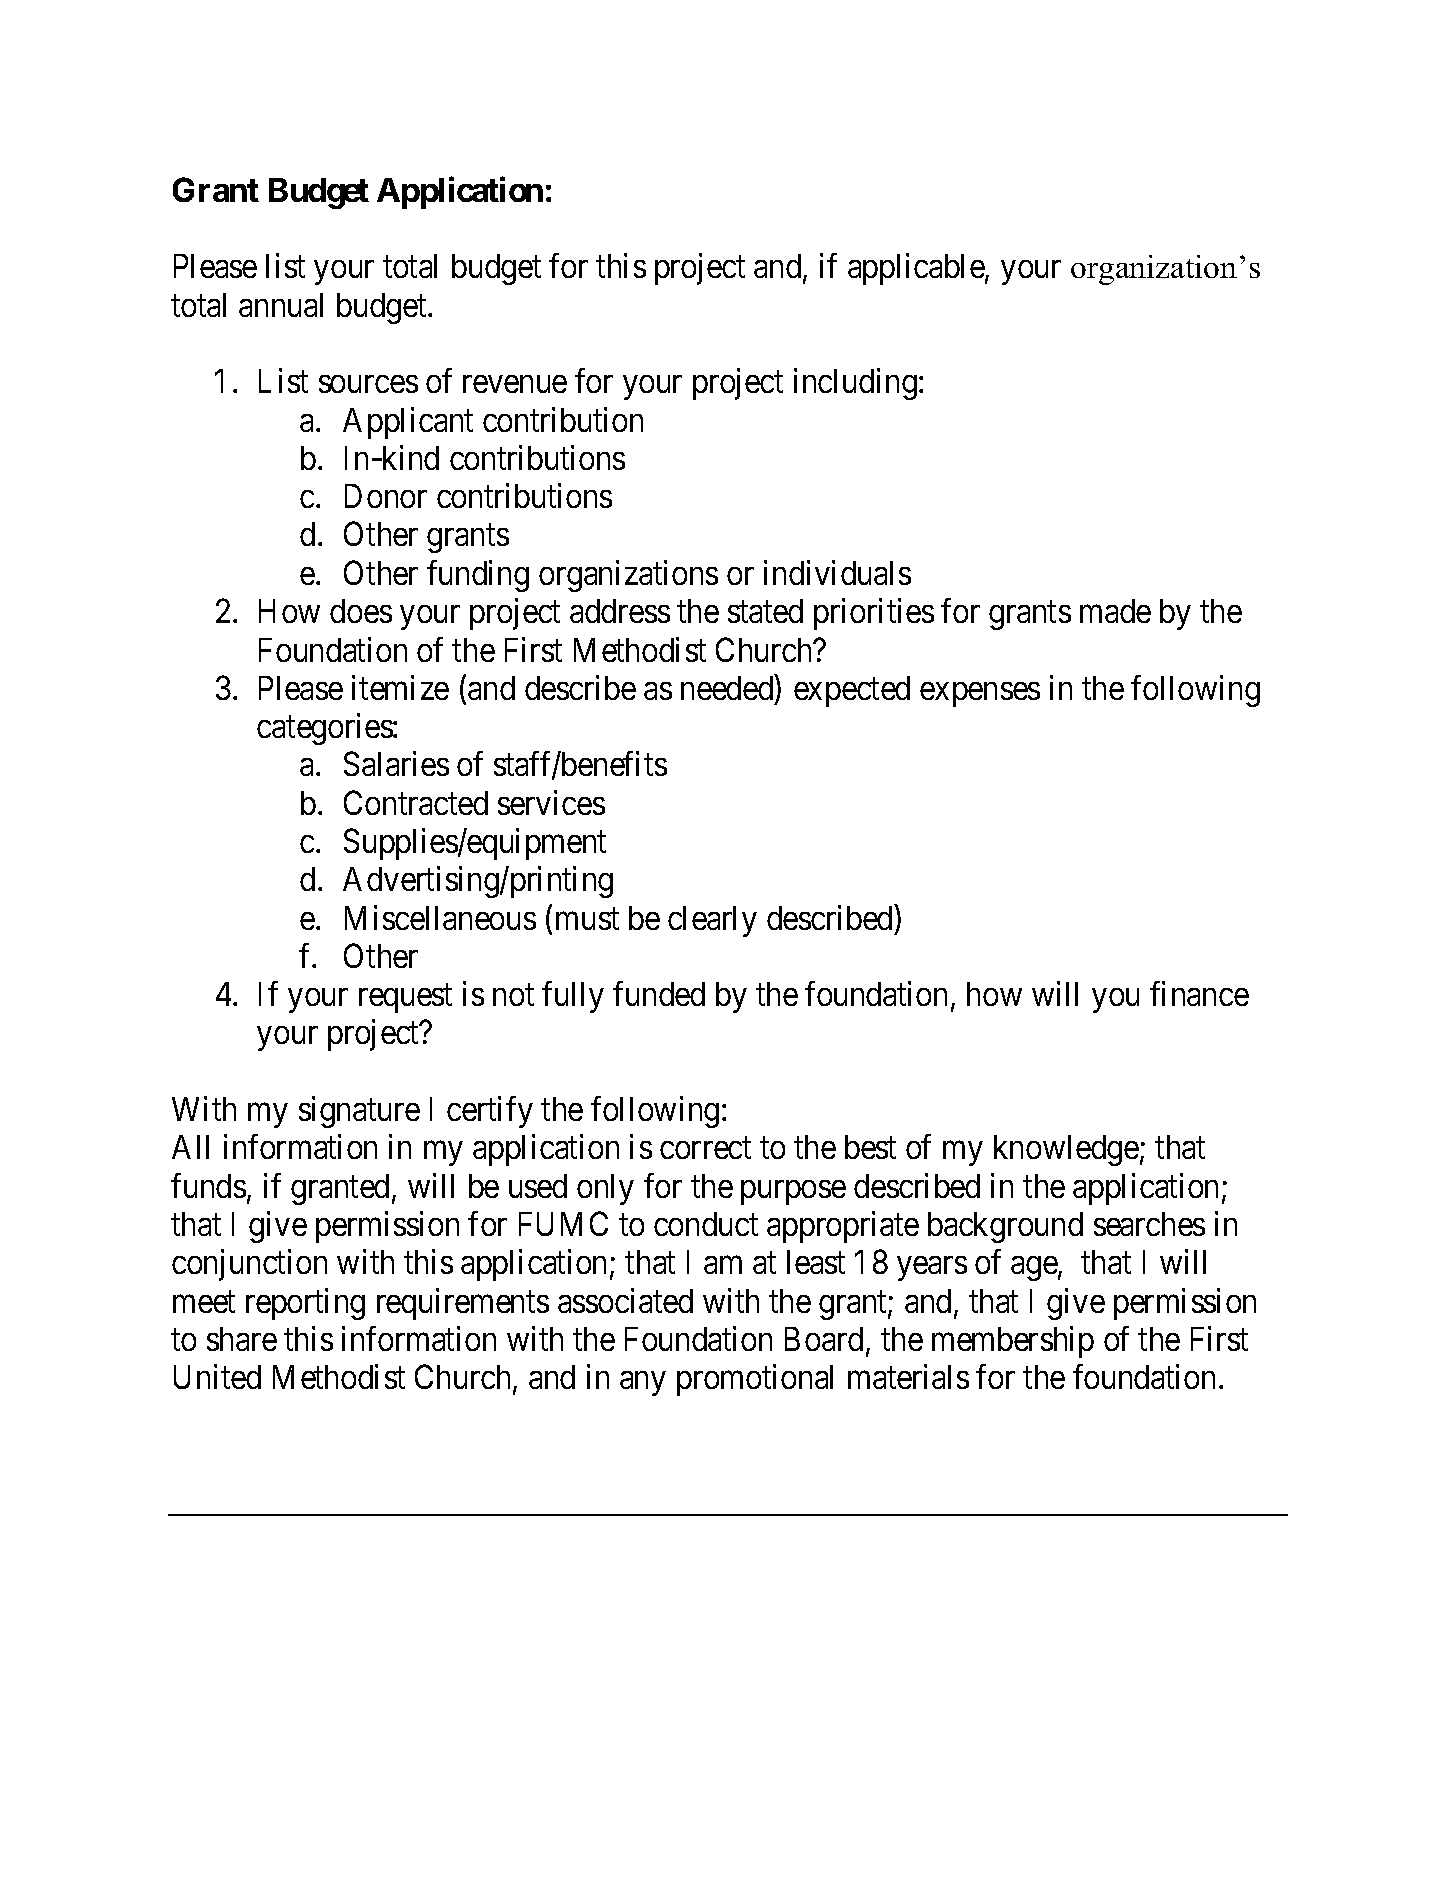 This screenshot has height=1884, width=1456. I want to click on expenses, so click(980, 695).
